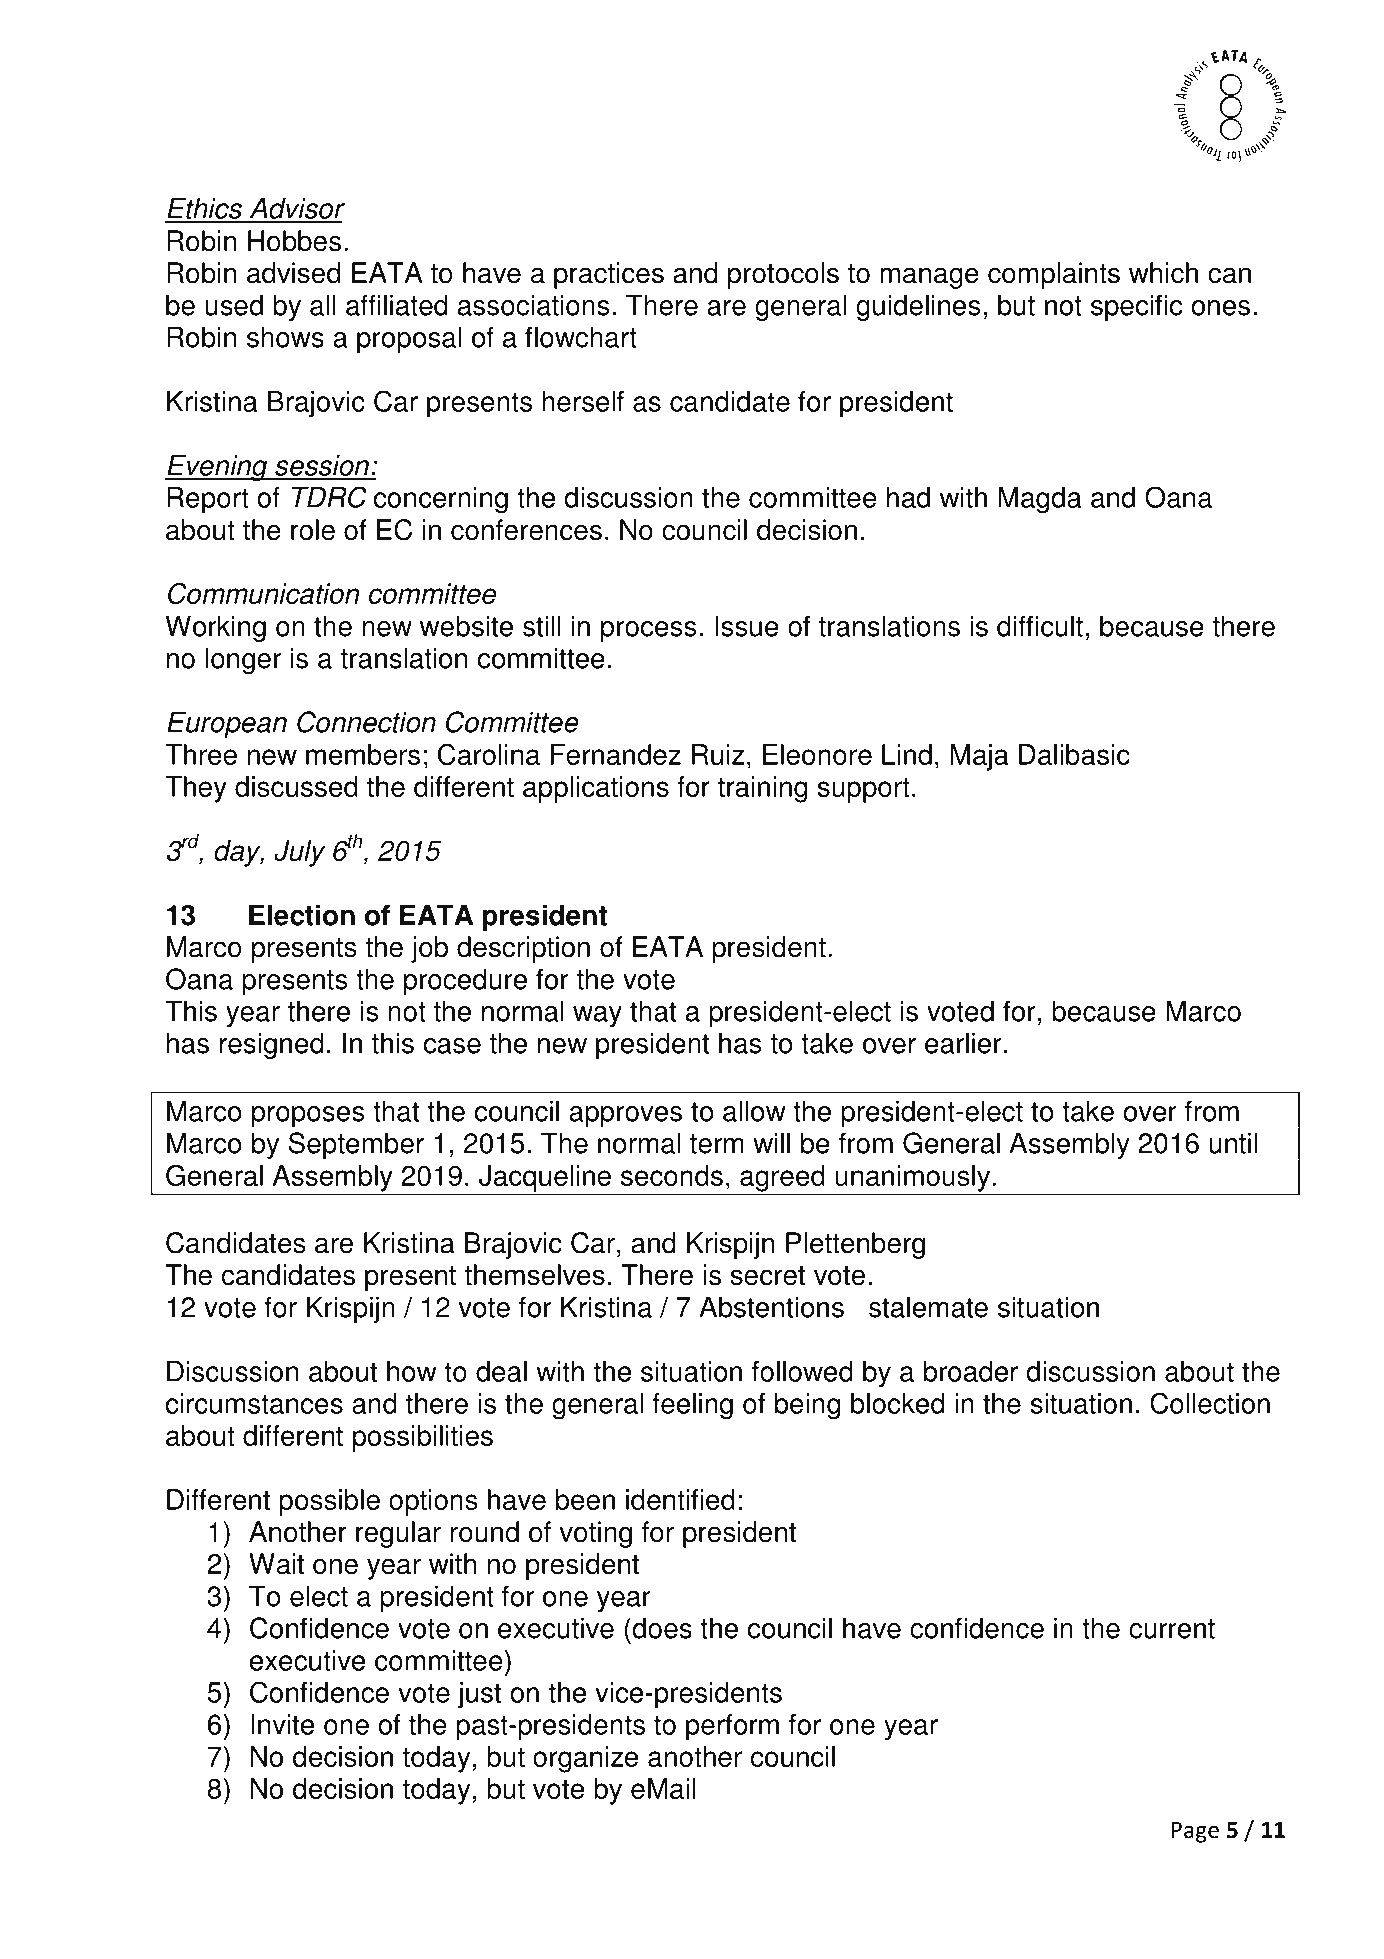 The width and height of the screenshot is (1384, 1959). Describe the element at coordinates (783, 275) in the screenshot. I see `protocols` at that location.
